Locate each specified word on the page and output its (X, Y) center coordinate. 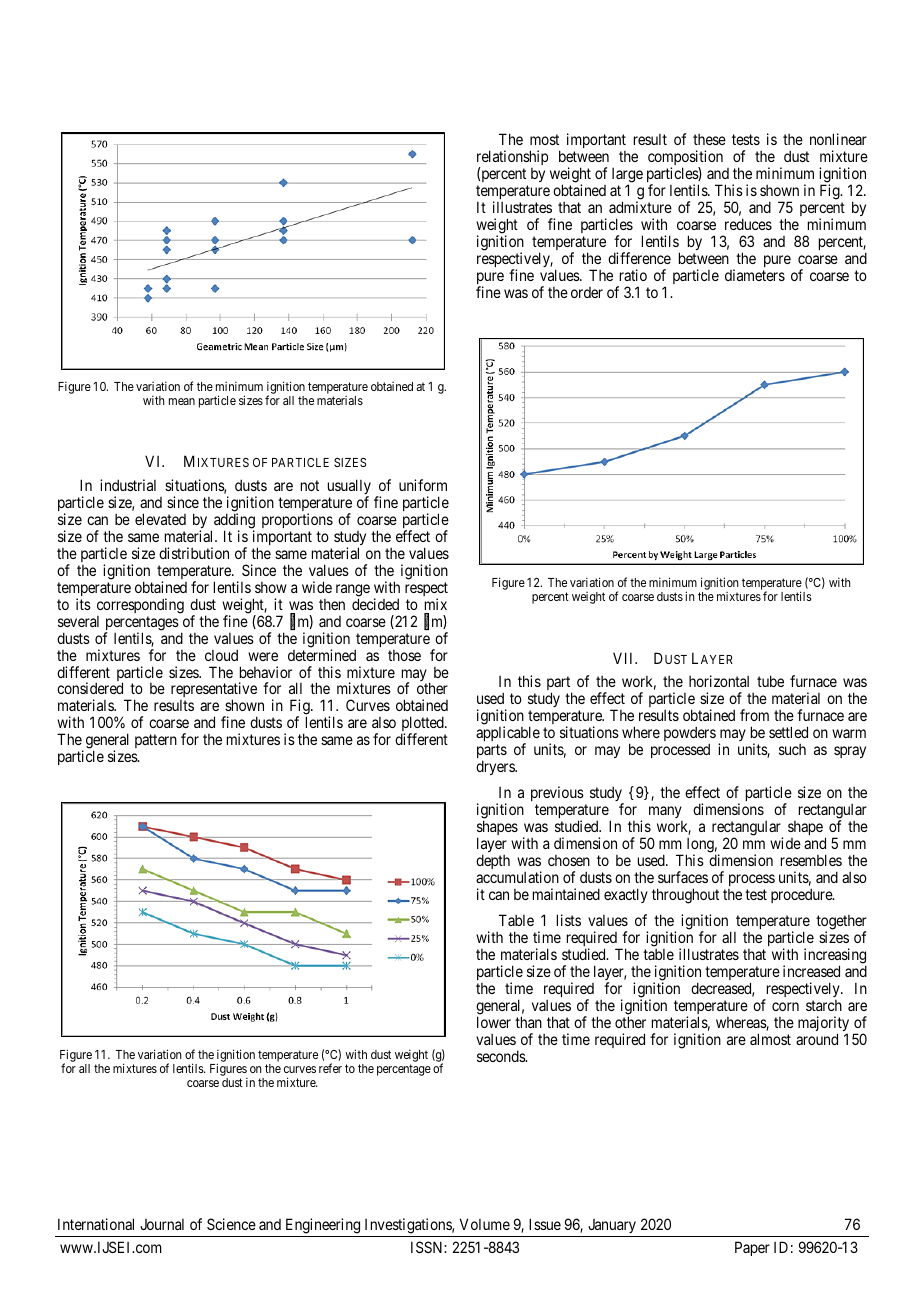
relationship (512, 159)
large (627, 176)
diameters (755, 275)
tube (770, 681)
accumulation (517, 877)
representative (214, 691)
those (404, 655)
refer (330, 1068)
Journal (162, 1224)
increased (811, 971)
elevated (160, 519)
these (709, 139)
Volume (485, 1224)
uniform (423, 485)
